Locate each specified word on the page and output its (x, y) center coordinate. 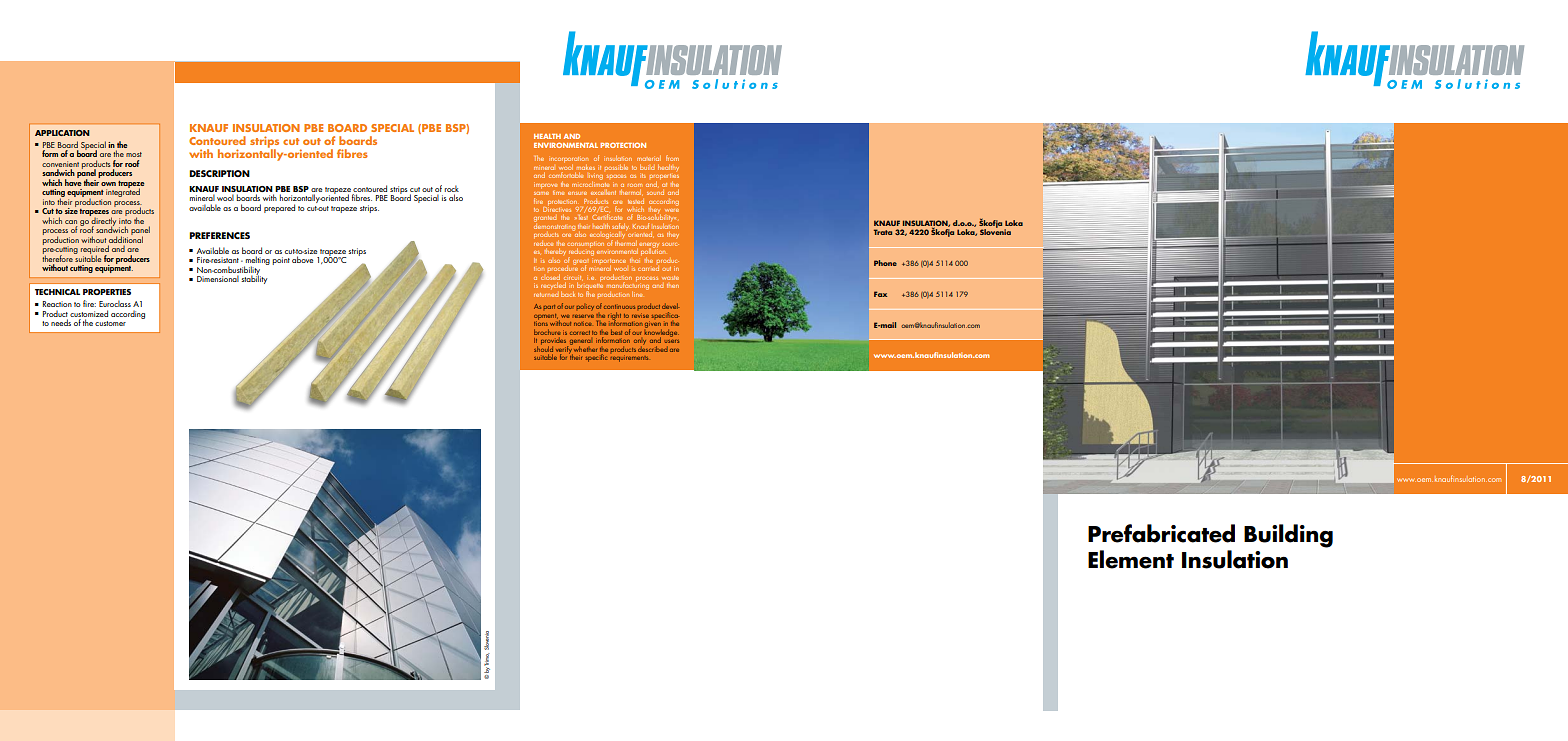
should (543, 347)
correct (580, 333)
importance (610, 261)
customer (110, 323)
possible (616, 168)
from (672, 158)
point (281, 261)
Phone (885, 263)
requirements (629, 358)
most (134, 154)
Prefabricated (1161, 533)
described (653, 347)
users (672, 341)
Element (1131, 559)
